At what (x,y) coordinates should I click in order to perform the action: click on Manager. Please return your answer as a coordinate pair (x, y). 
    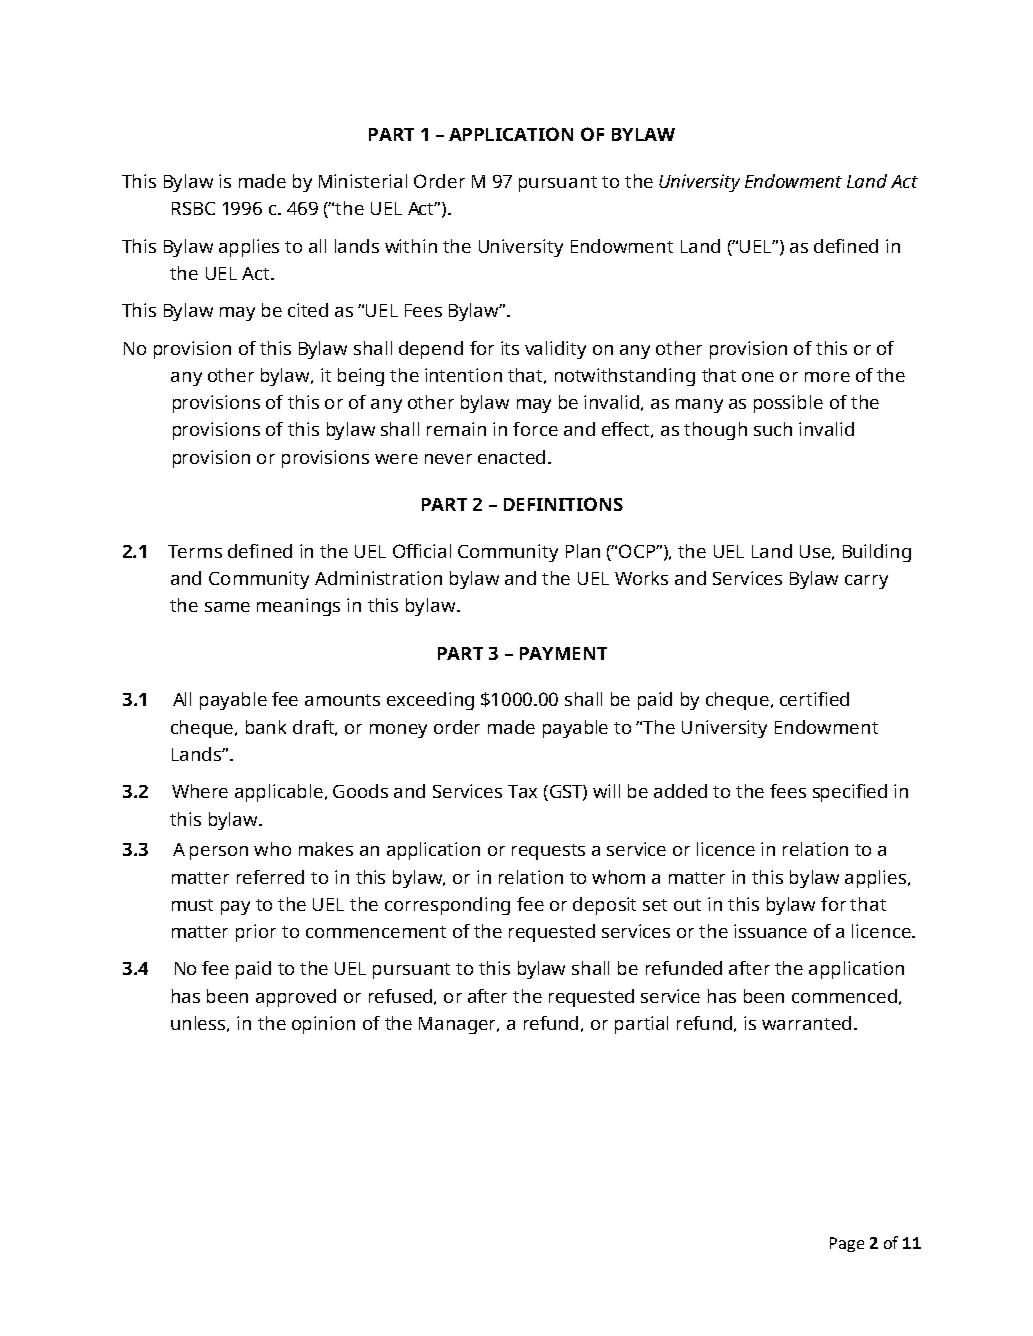
    Looking at the image, I should click on (459, 1025).
